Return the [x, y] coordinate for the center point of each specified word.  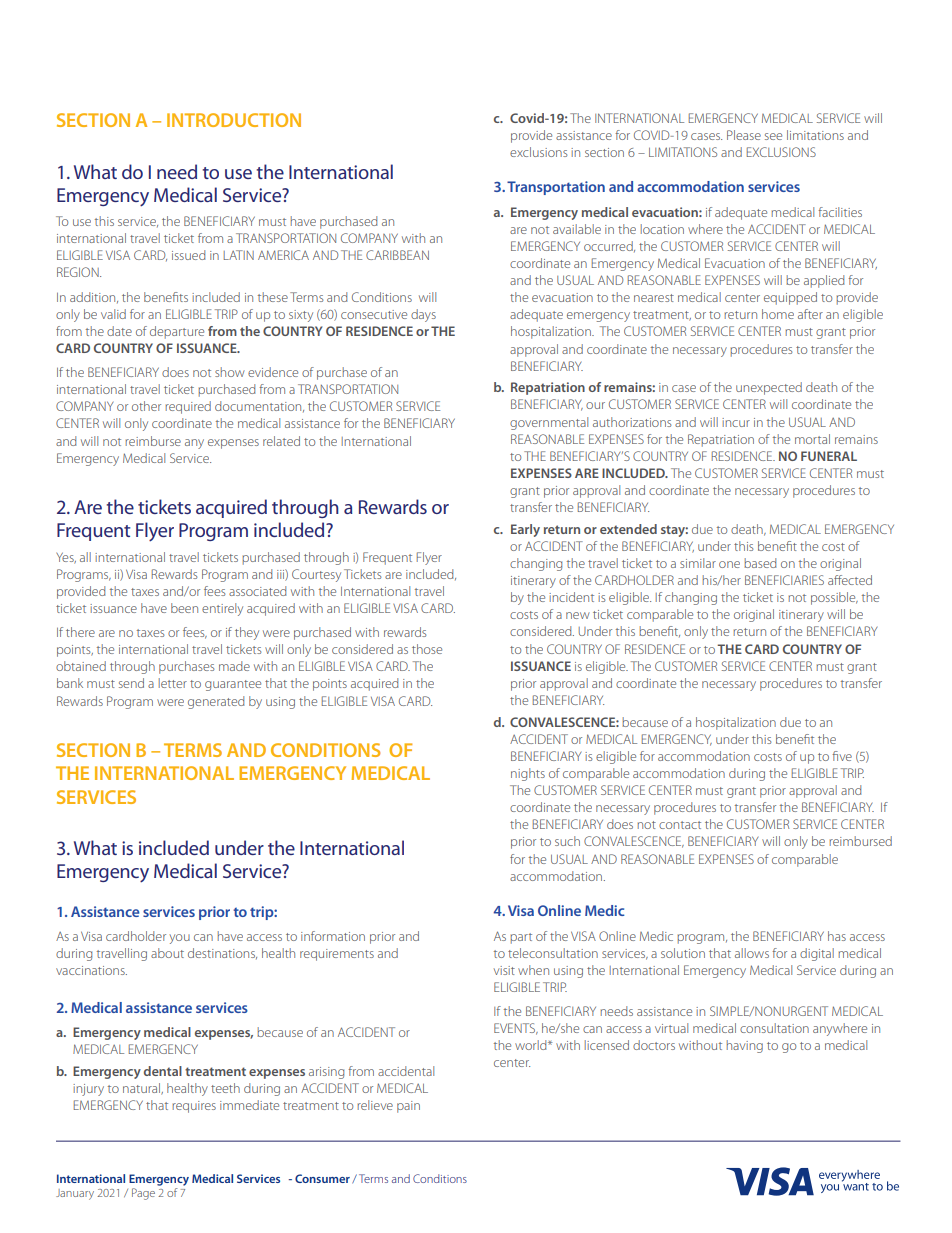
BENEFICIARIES [784, 580]
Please [744, 135]
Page [143, 1194]
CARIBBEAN [397, 255]
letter [173, 683]
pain [408, 1107]
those [427, 649]
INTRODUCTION [234, 120]
